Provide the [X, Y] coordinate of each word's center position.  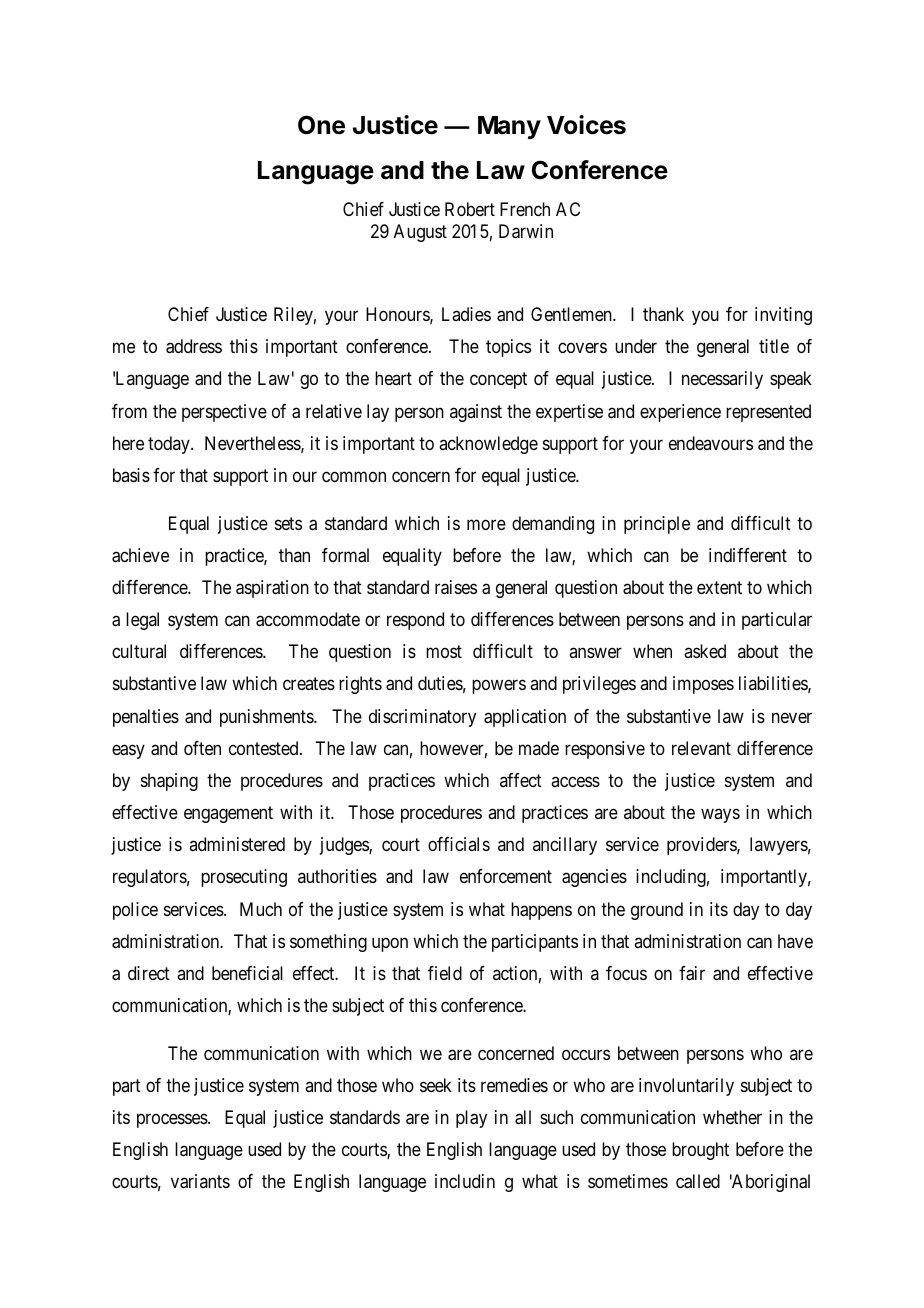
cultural [139, 651]
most [444, 651]
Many [509, 127]
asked [705, 651]
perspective [224, 413]
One [321, 125]
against [476, 413]
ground [657, 911]
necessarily [722, 380]
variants [200, 1181]
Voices [586, 125]
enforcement [506, 876]
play [471, 1119]
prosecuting [244, 878]
